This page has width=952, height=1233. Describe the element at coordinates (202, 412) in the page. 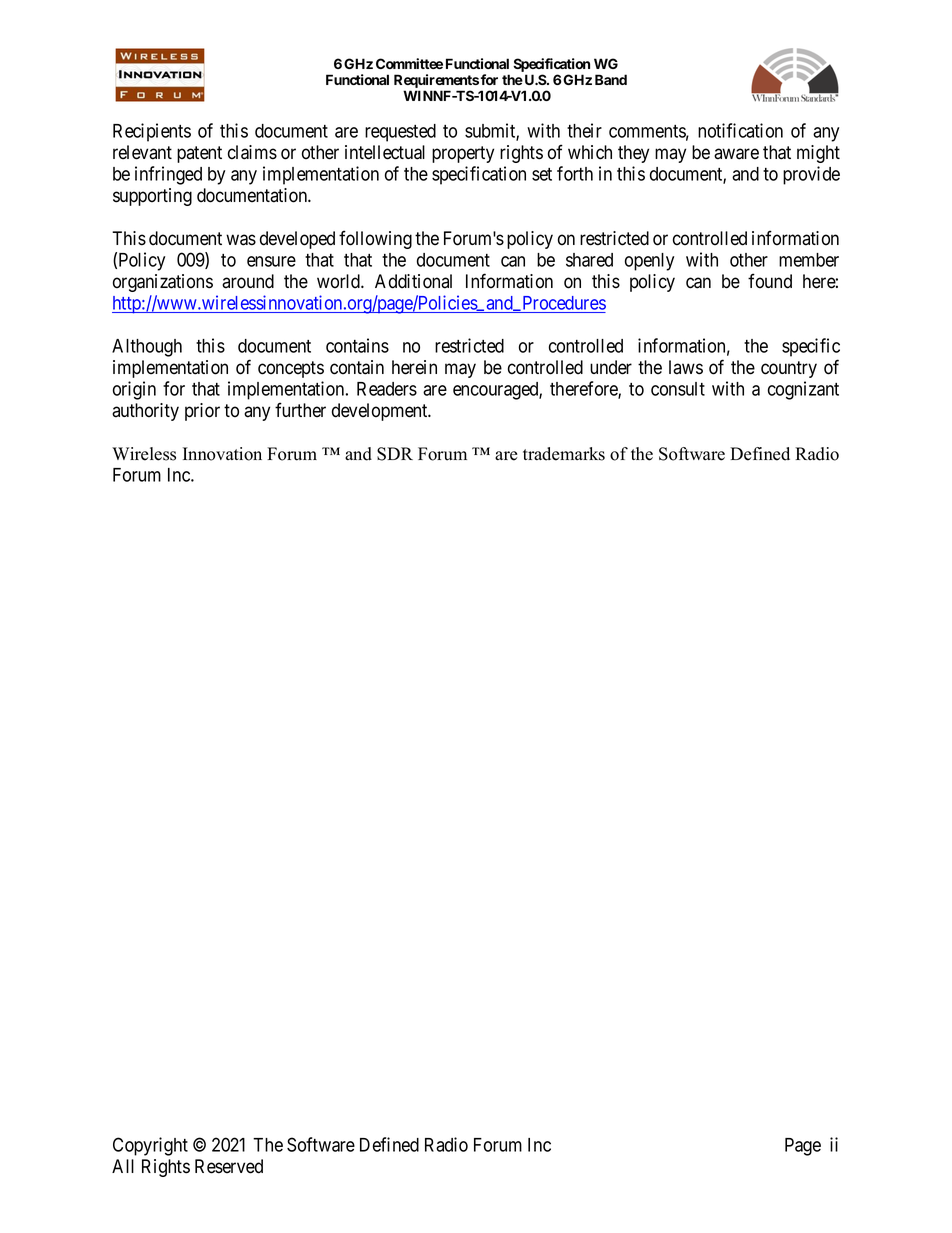

I see `prior` at that location.
